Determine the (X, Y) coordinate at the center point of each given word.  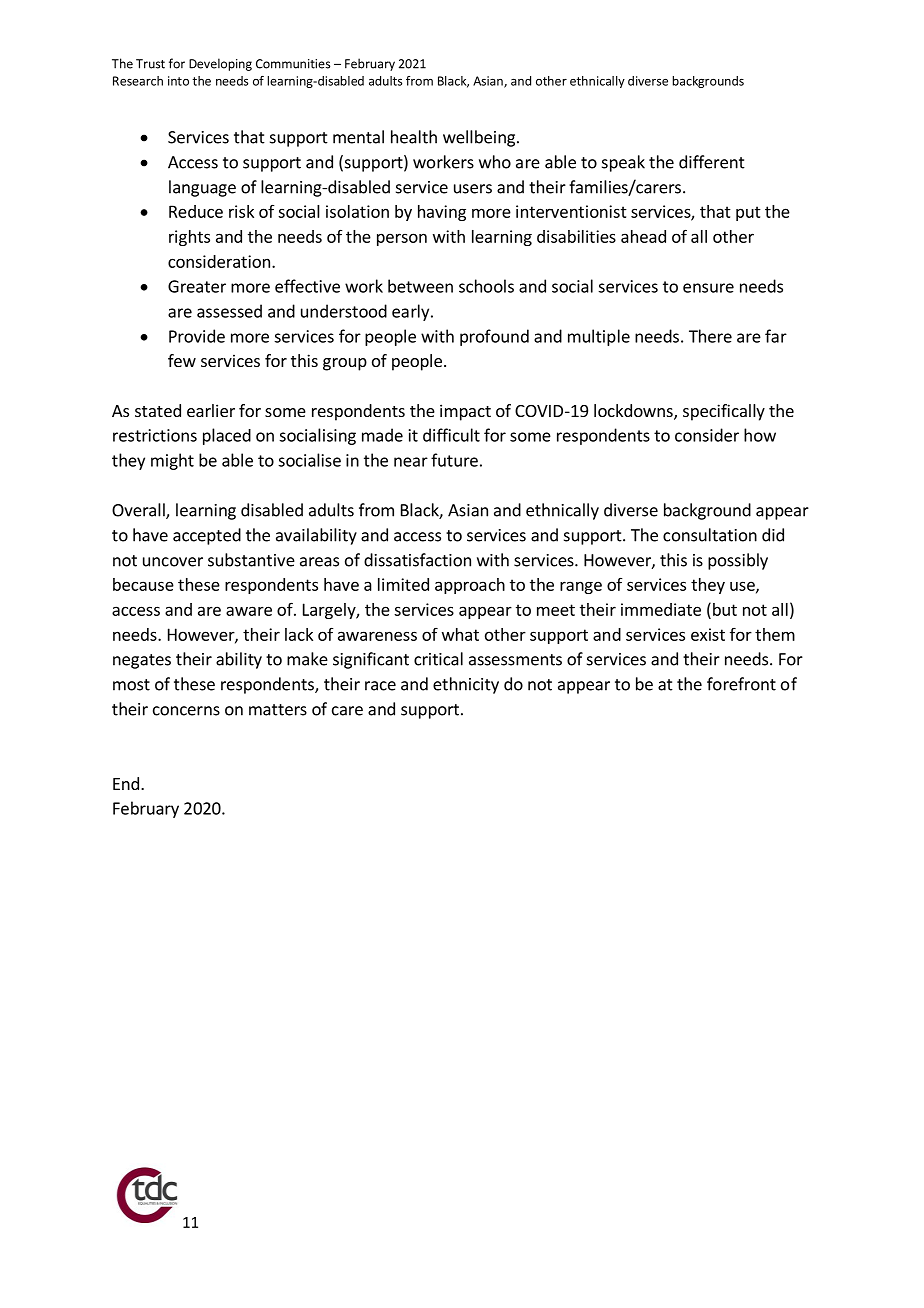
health (414, 137)
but (725, 609)
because (143, 584)
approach (470, 586)
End (126, 783)
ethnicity (466, 685)
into (178, 81)
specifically (724, 412)
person (402, 239)
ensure (708, 288)
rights (189, 238)
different (712, 162)
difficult (451, 435)
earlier (211, 410)
